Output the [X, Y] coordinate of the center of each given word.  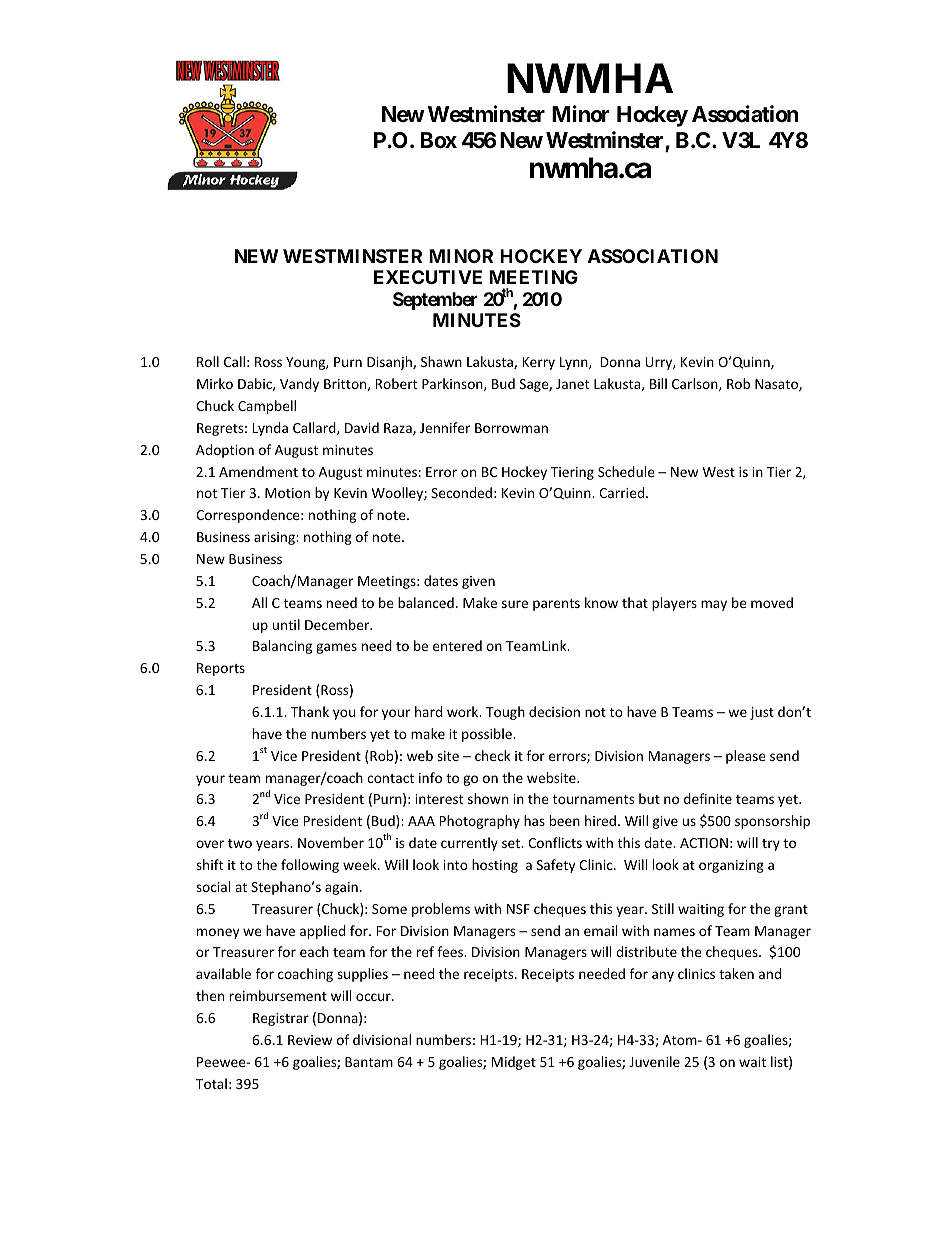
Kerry [539, 363]
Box [439, 140]
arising [275, 538]
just [762, 713]
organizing [731, 866]
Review [310, 1040]
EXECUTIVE [428, 277]
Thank [310, 711]
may [714, 605]
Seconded [461, 492]
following [310, 866]
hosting [495, 866]
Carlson [696, 384]
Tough [505, 713]
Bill [658, 383]
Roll [208, 361]
